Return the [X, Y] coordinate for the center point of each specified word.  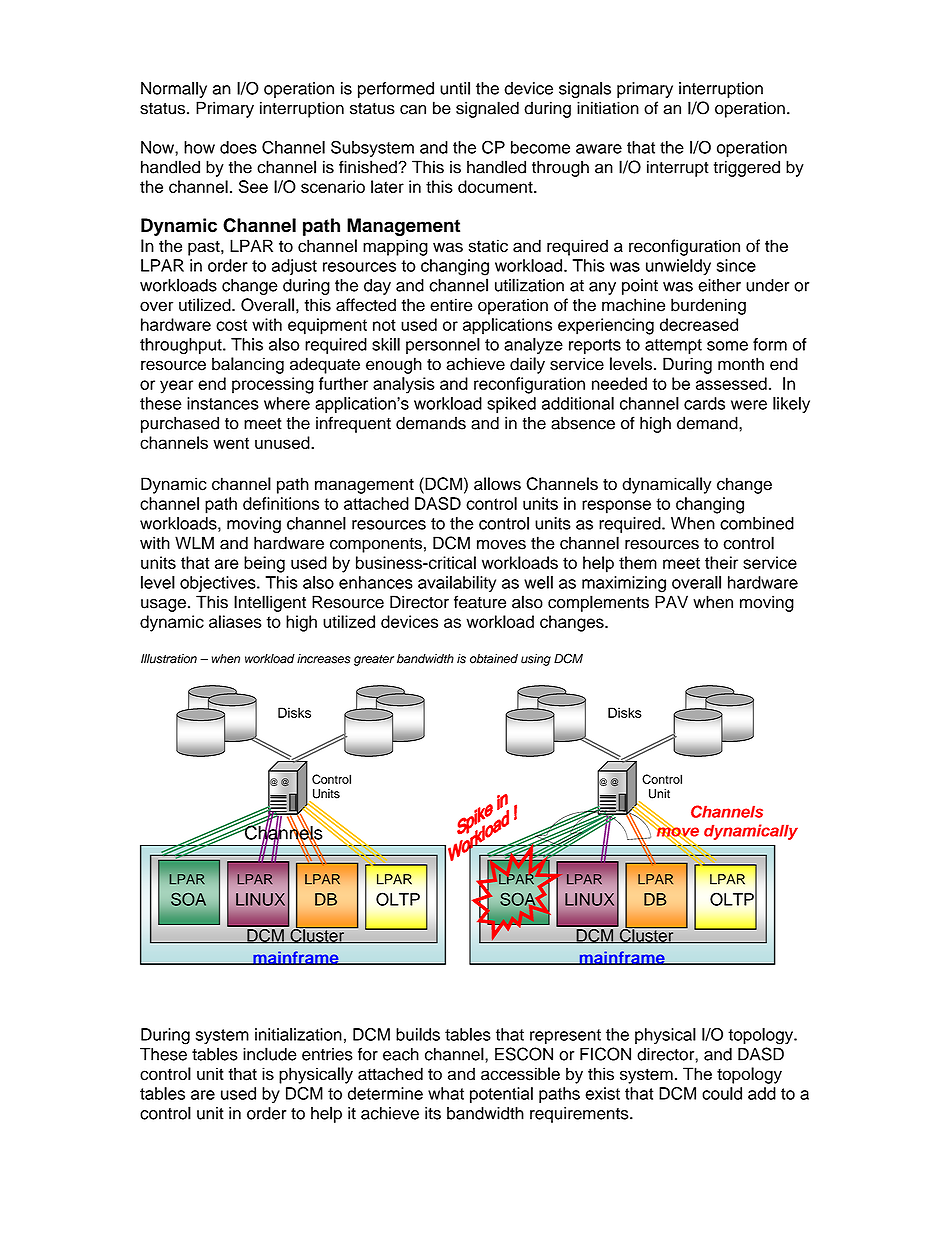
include [270, 1054]
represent [565, 1036]
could [722, 1093]
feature [480, 602]
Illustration [169, 659]
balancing [248, 365]
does [238, 147]
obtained [494, 659]
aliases [235, 621]
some [727, 346]
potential [501, 1095]
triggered [747, 168]
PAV [671, 601]
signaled [487, 109]
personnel [443, 346]
